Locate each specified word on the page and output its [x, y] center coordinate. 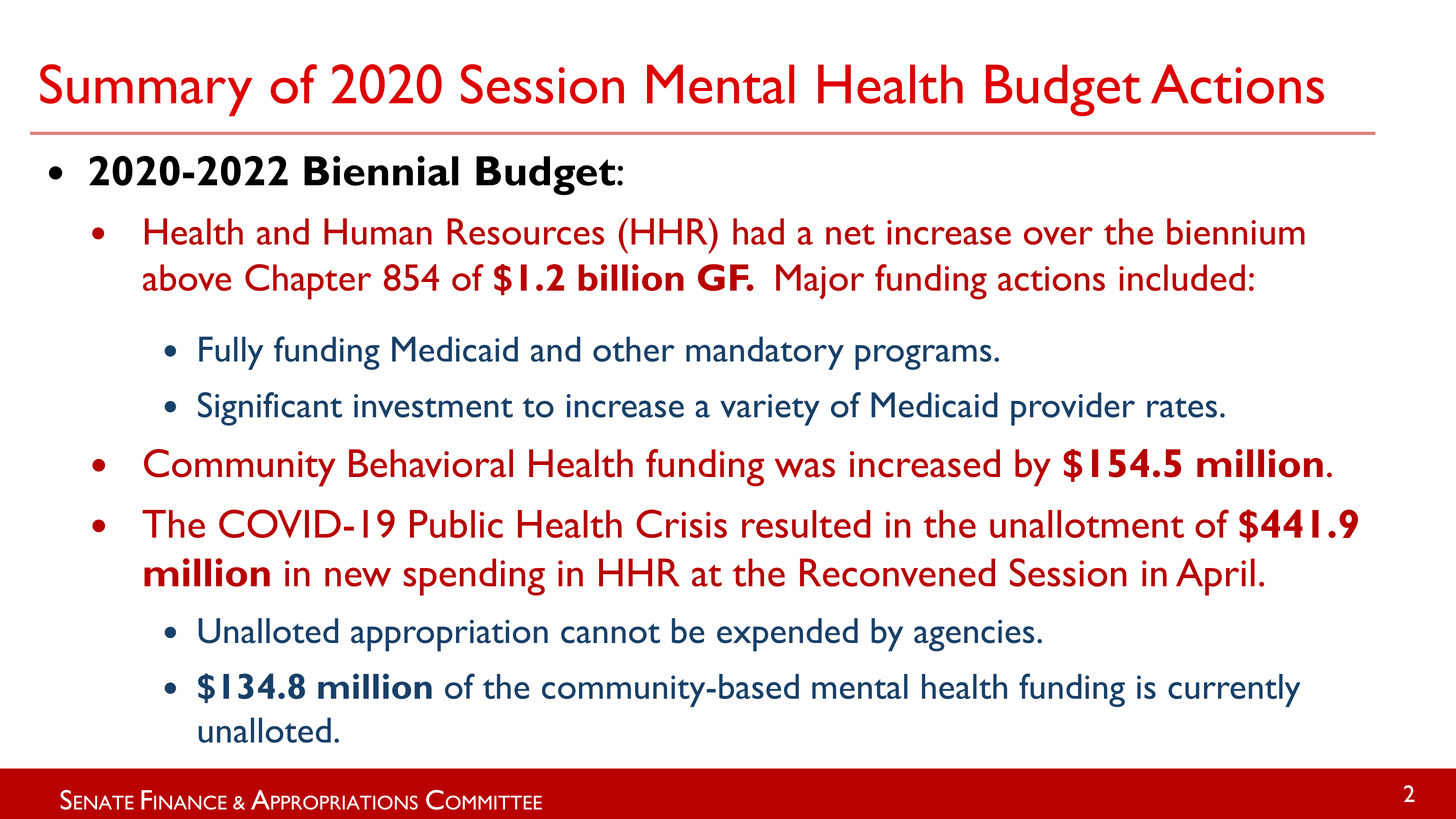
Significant [270, 409]
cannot [610, 634]
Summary [146, 90]
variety [770, 410]
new [358, 577]
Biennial [381, 171]
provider [1073, 409]
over [1058, 236]
